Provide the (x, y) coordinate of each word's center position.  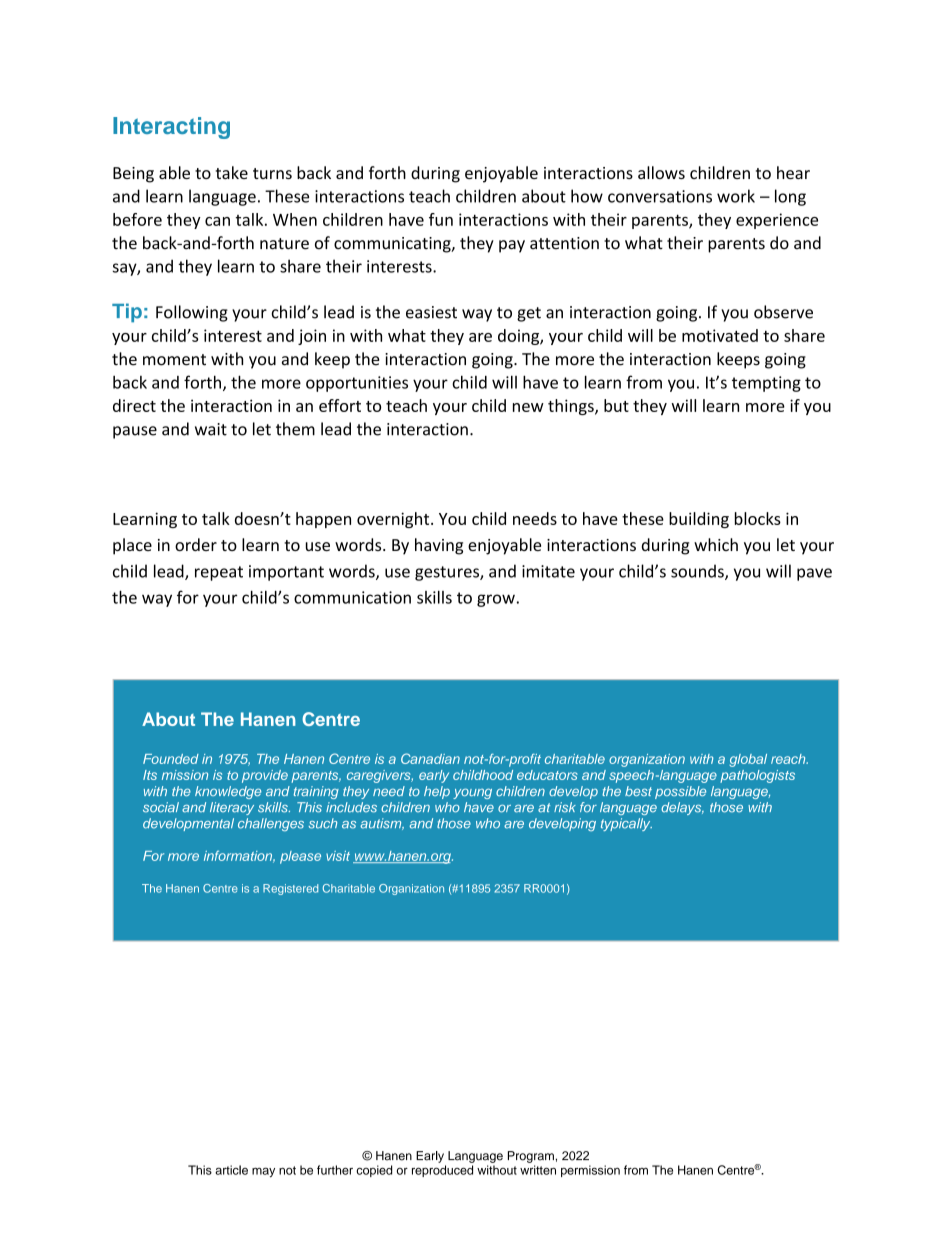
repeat (219, 573)
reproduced (442, 1171)
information (239, 856)
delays (682, 808)
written (538, 1170)
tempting (766, 384)
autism (382, 824)
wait (211, 429)
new (528, 407)
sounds (698, 572)
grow (496, 600)
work (736, 196)
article (231, 1170)
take (232, 172)
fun (441, 219)
